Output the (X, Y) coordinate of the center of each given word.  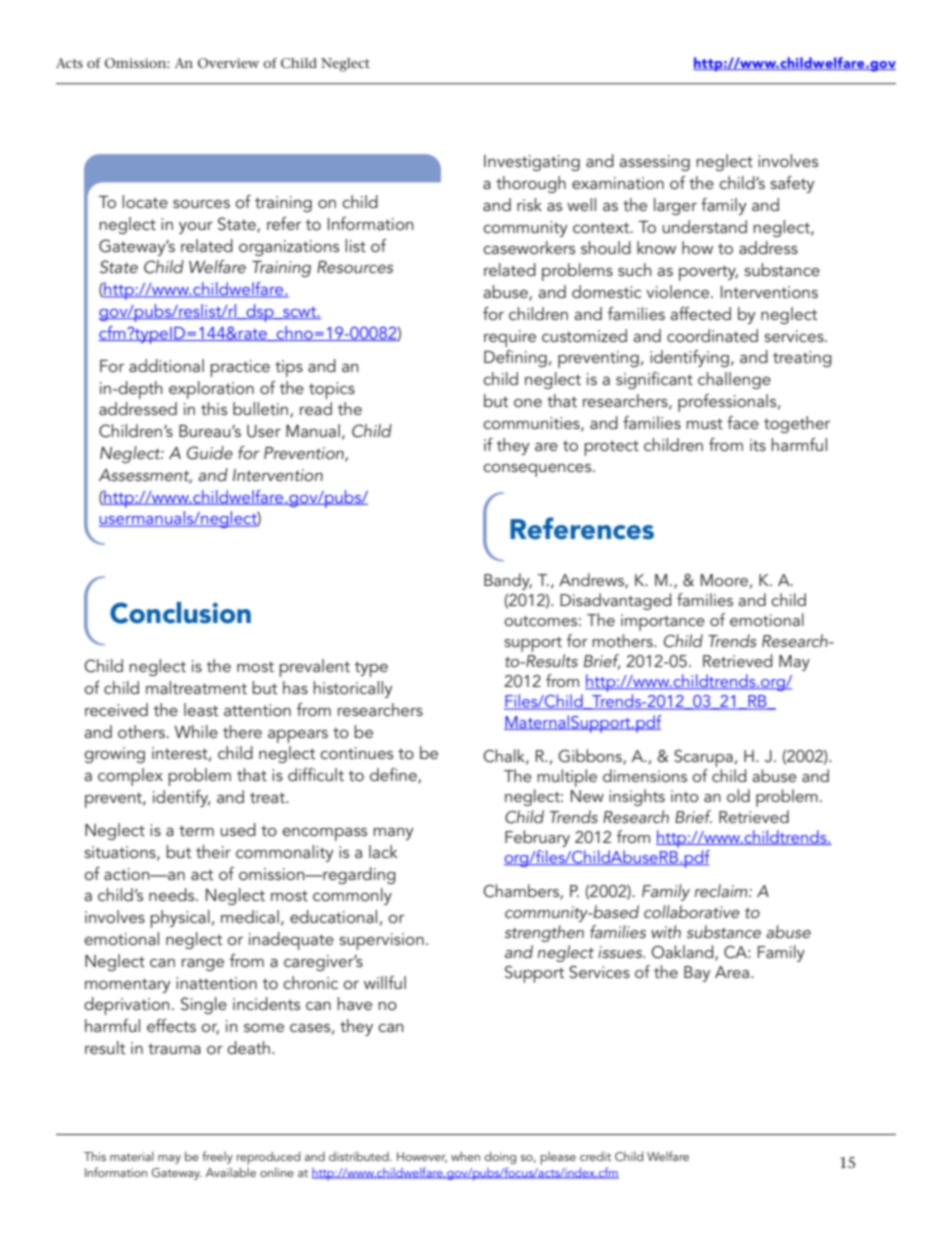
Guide (210, 453)
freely (217, 1157)
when (465, 1156)
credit (595, 1156)
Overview (228, 63)
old (738, 795)
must (704, 423)
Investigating (532, 163)
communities (532, 424)
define (394, 776)
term (196, 830)
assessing (654, 163)
